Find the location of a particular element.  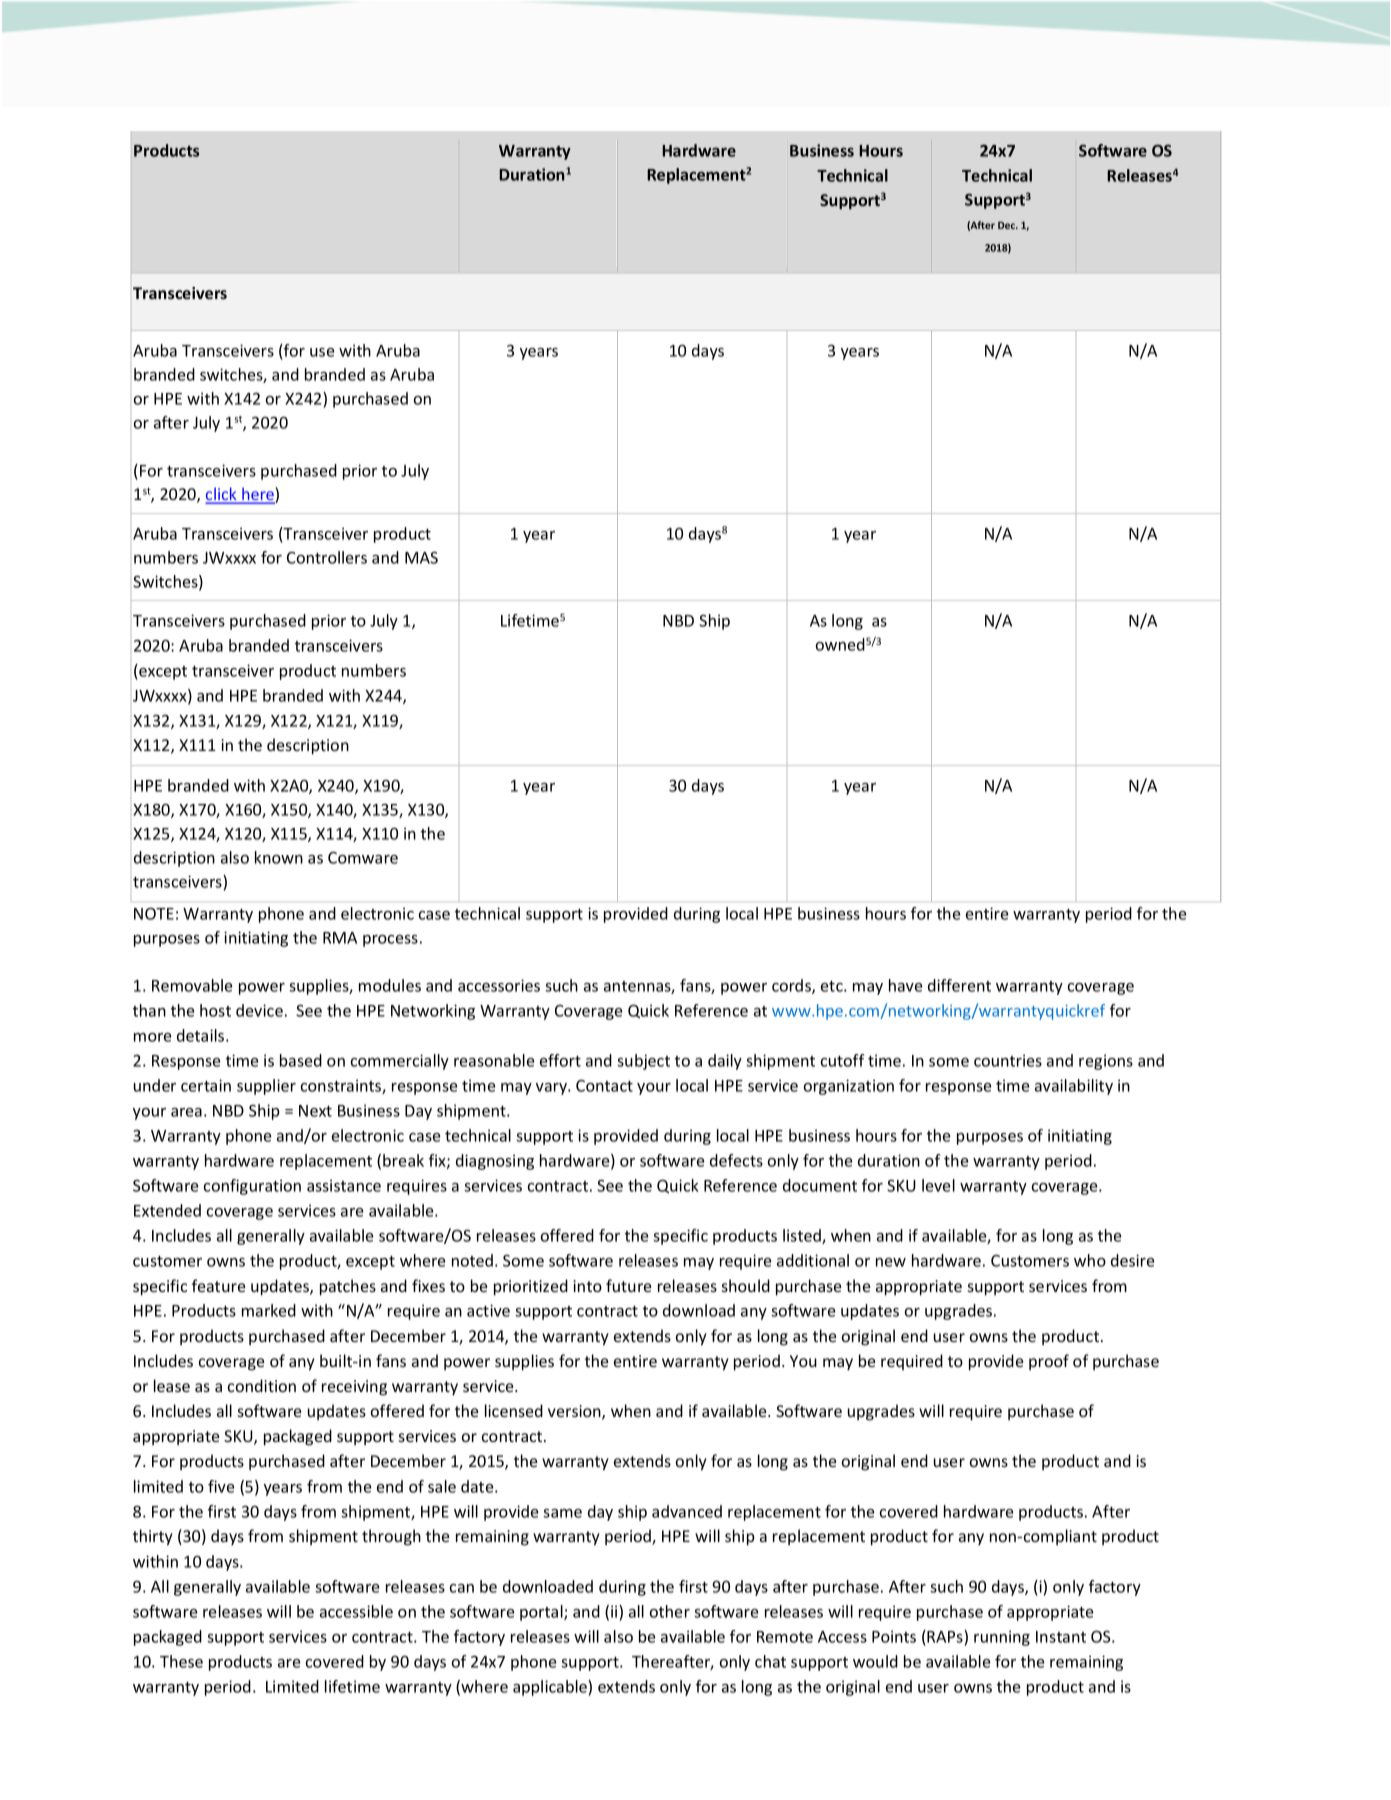

feature is located at coordinates (218, 1285).
